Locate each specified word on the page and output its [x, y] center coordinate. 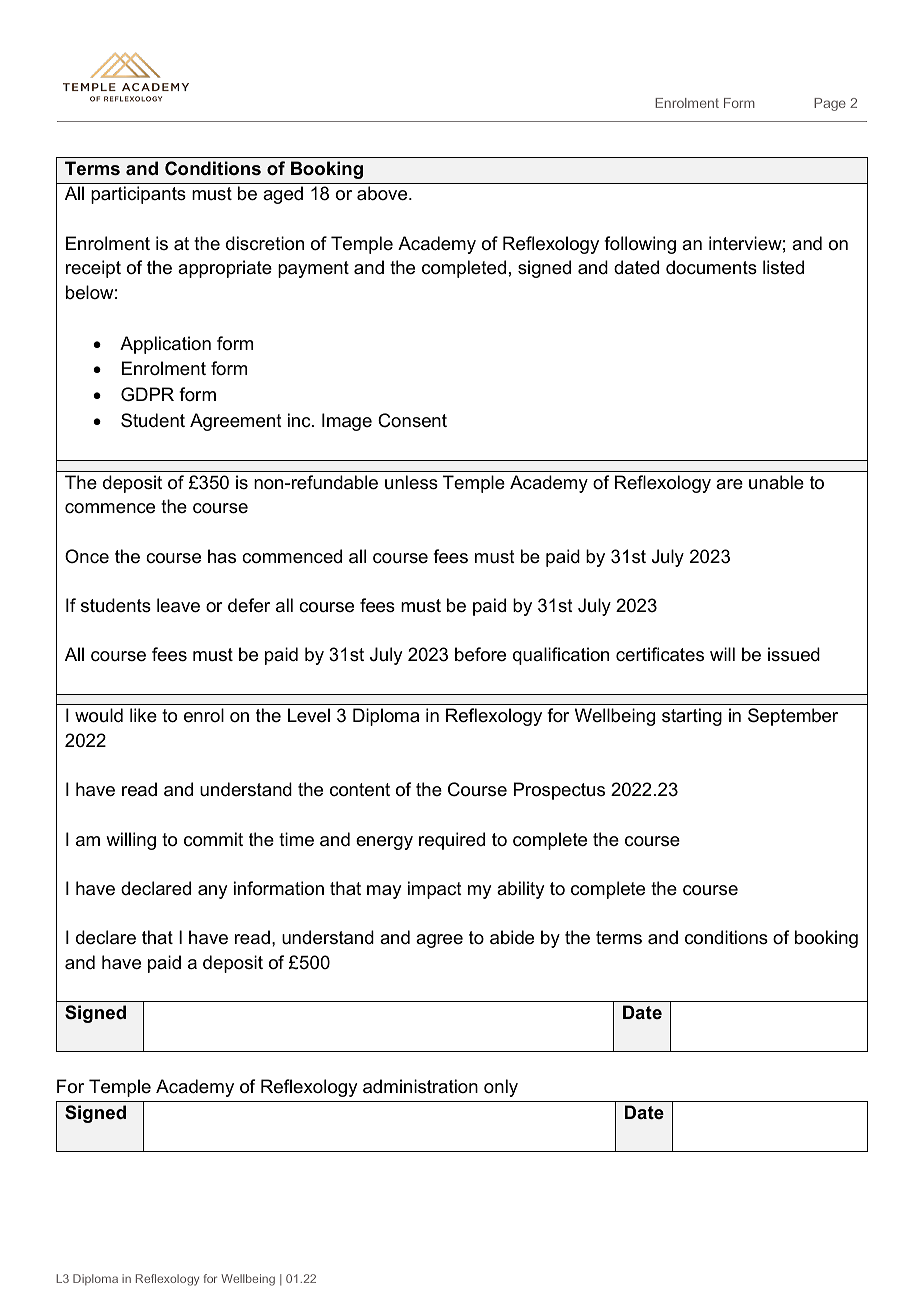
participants [138, 195]
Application [165, 345]
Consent [412, 420]
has [222, 556]
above [383, 193]
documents [711, 267]
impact [435, 890]
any [212, 892]
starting [692, 717]
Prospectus [559, 791]
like [143, 715]
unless [411, 482]
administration [420, 1086]
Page [830, 104]
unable [776, 482]
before [480, 654]
